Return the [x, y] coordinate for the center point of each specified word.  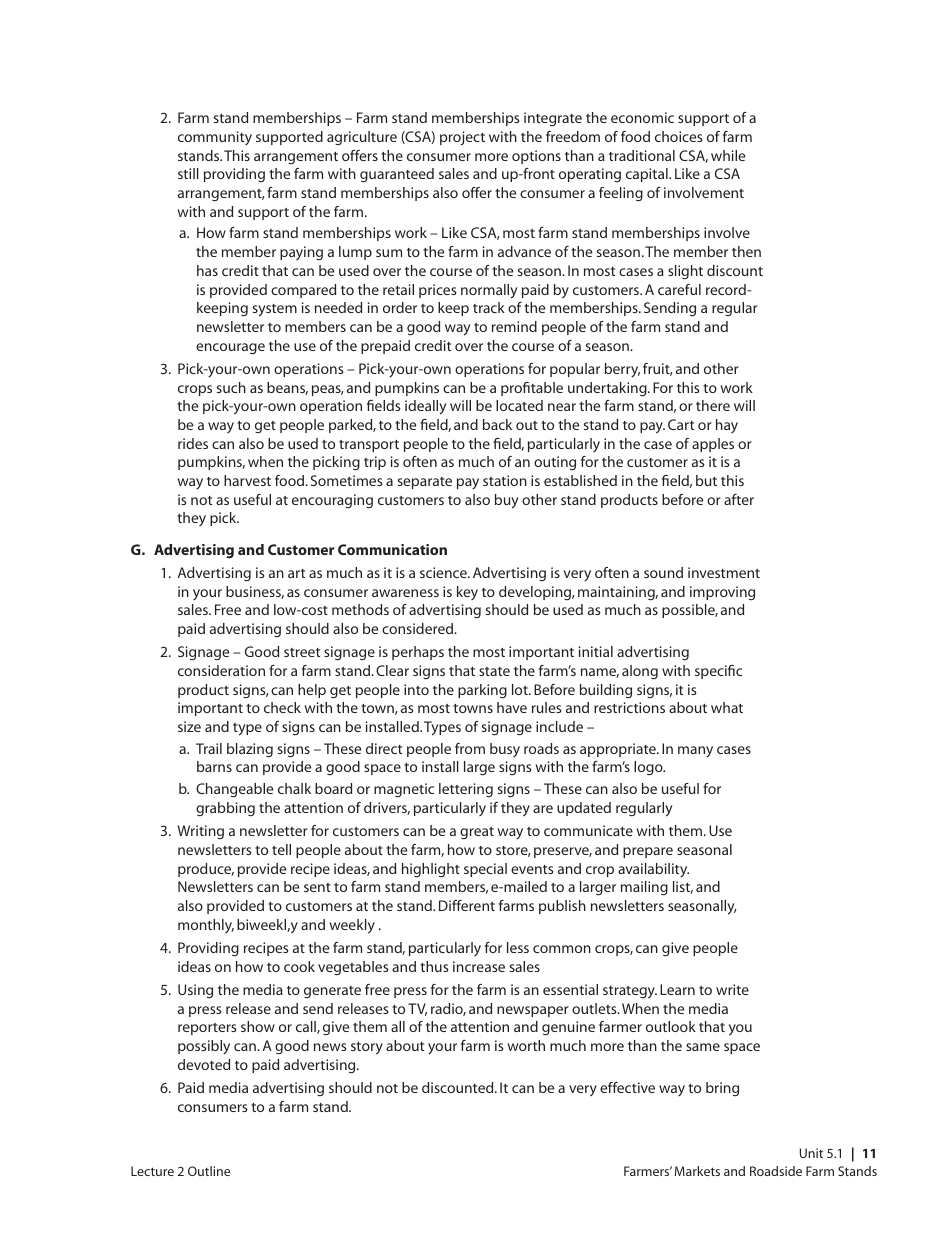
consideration [221, 670]
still [188, 173]
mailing [644, 888]
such [231, 387]
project [462, 138]
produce [206, 870]
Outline [209, 1171]
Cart [681, 424]
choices [679, 136]
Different [467, 905]
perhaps [418, 653]
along [640, 672]
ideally [425, 407]
